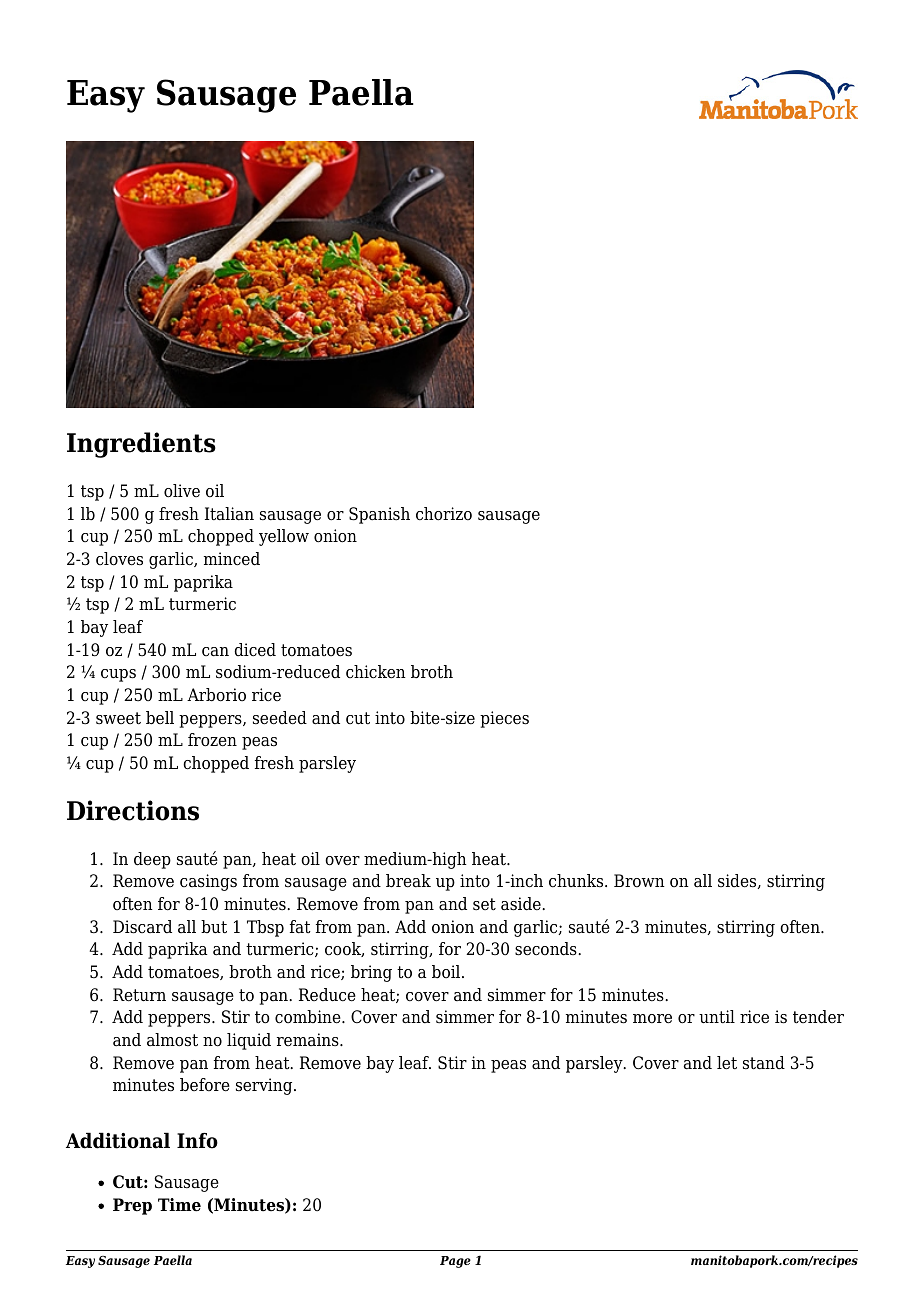 The height and width of the screenshot is (1308, 924). I want to click on pieces, so click(504, 719).
